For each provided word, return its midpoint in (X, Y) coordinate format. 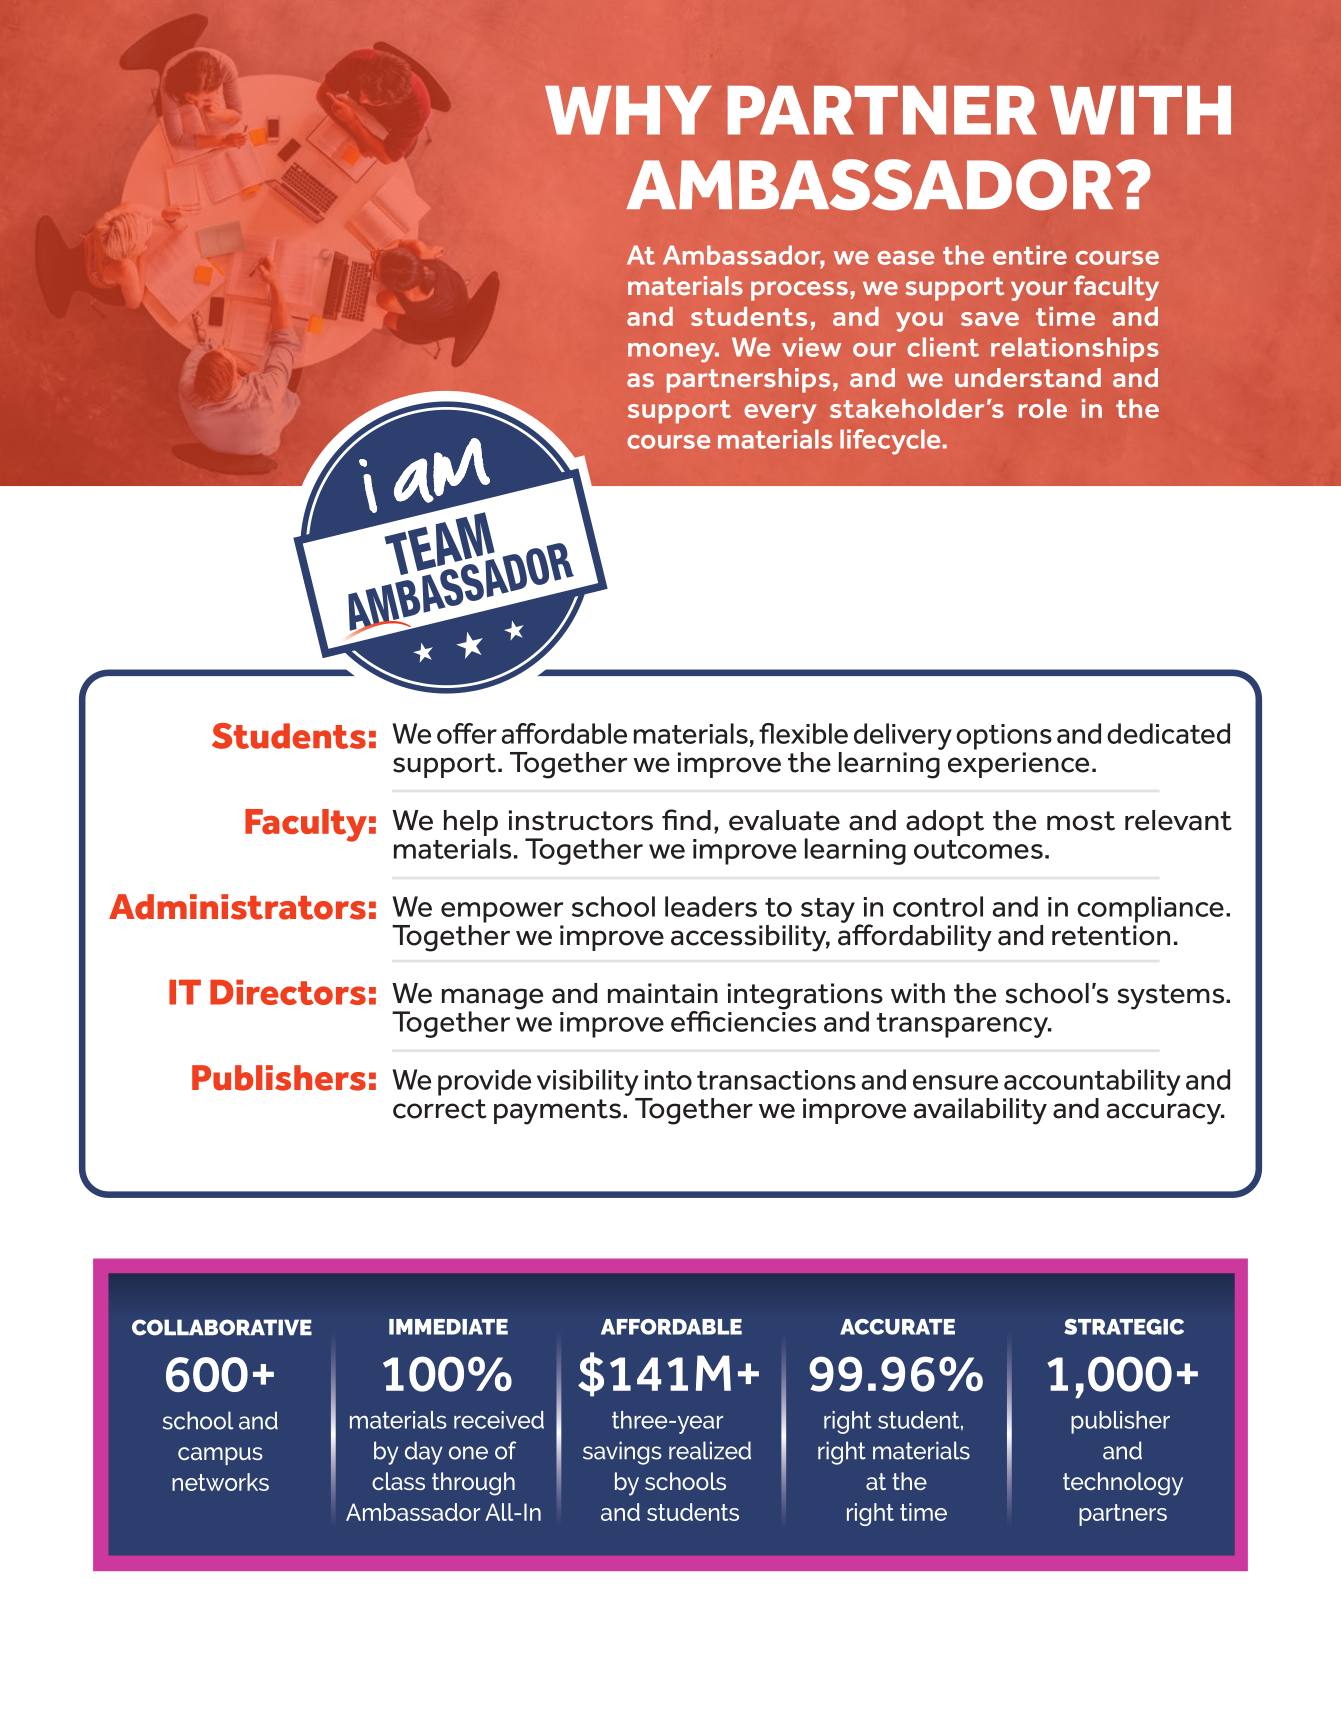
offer (467, 733)
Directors (288, 992)
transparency (963, 1025)
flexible (803, 733)
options (1004, 737)
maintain (663, 993)
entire (1030, 255)
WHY (628, 110)
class (398, 1481)
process (799, 291)
